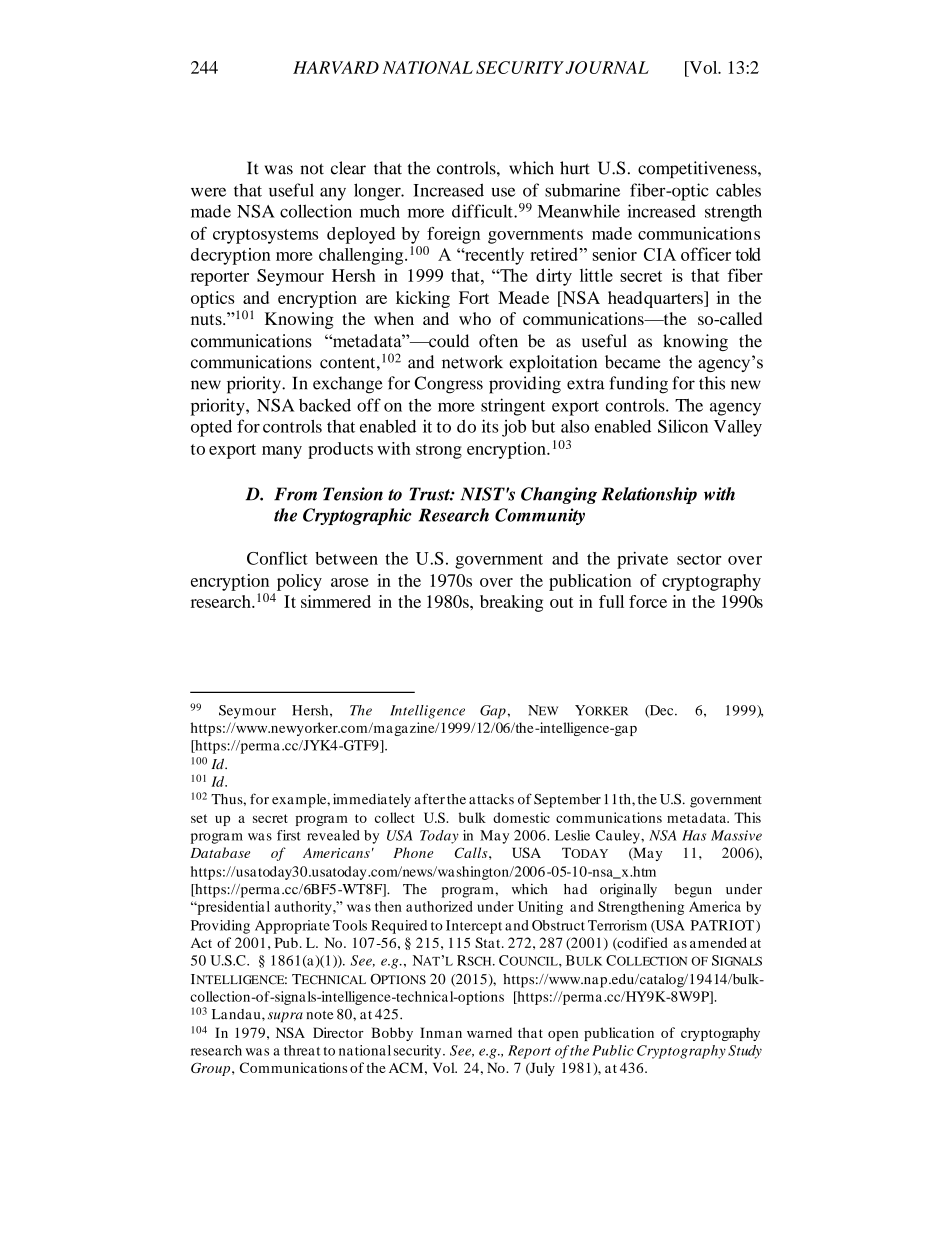 The image size is (952, 1233). Describe the element at coordinates (649, 495) in the screenshot. I see `Relationship` at that location.
